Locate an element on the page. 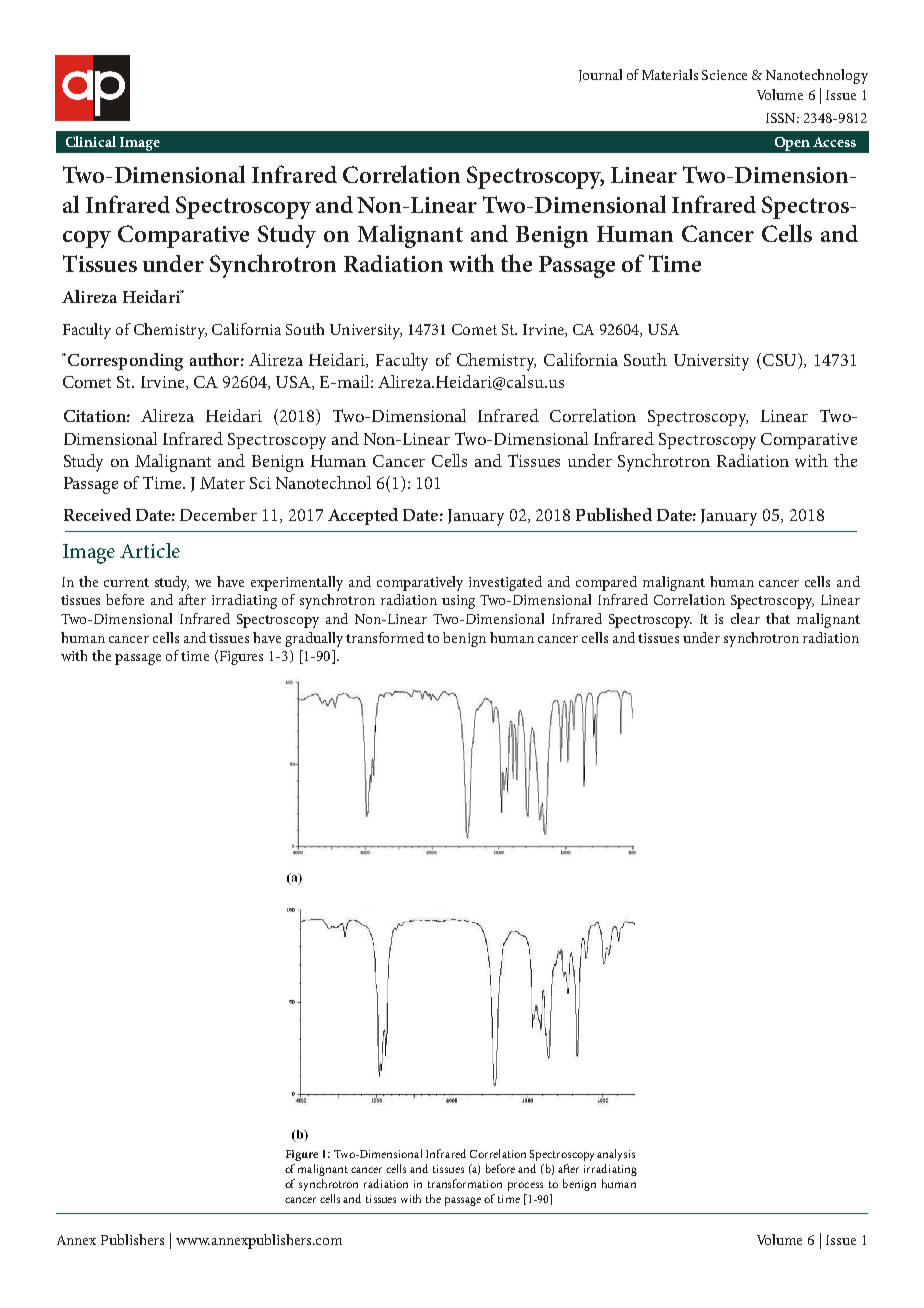 This image has height=1308, width=924. Science is located at coordinates (724, 75).
